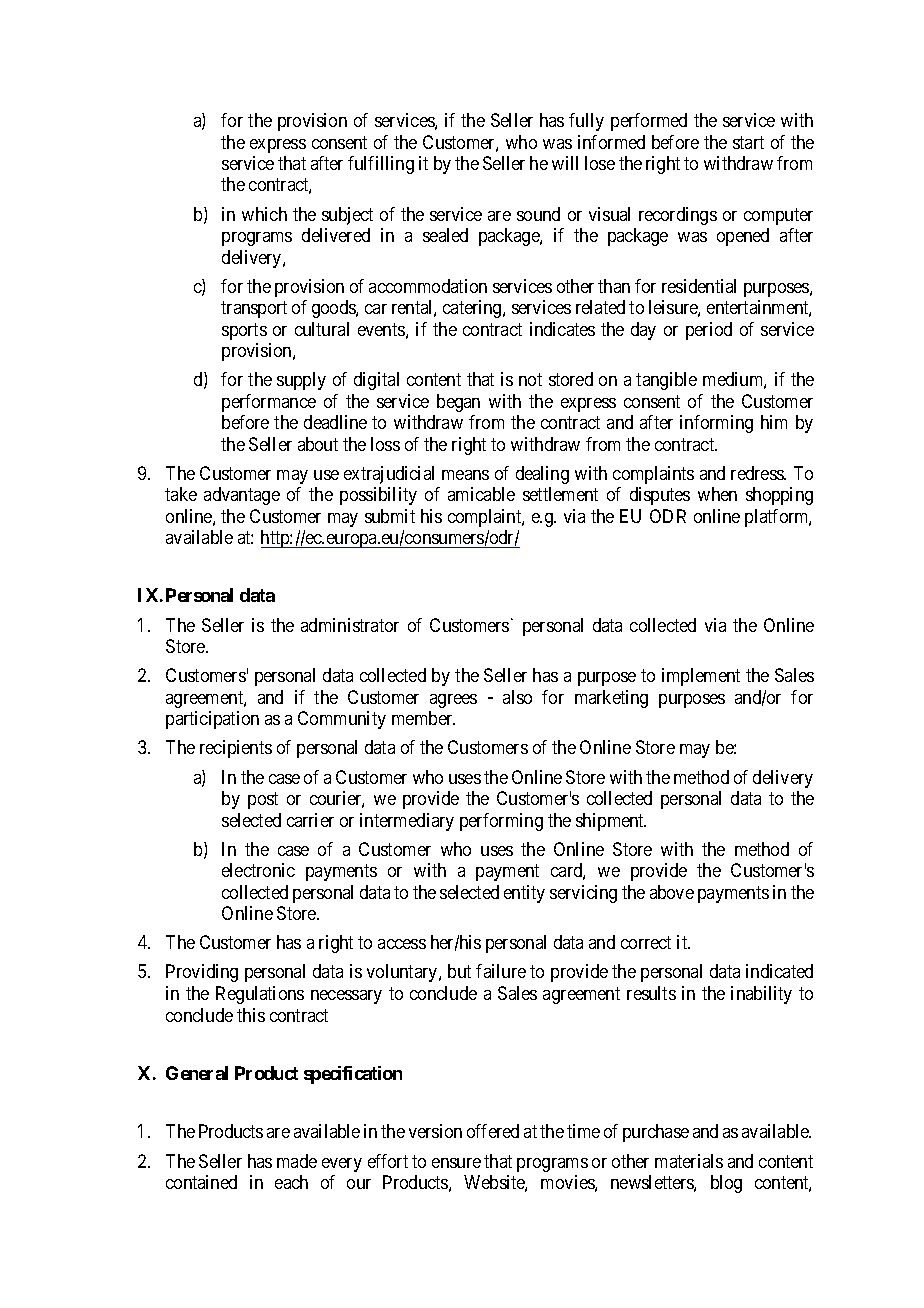 This page has width=924, height=1308. What do you see at coordinates (524, 894) in the page?
I see `entity` at bounding box center [524, 894].
